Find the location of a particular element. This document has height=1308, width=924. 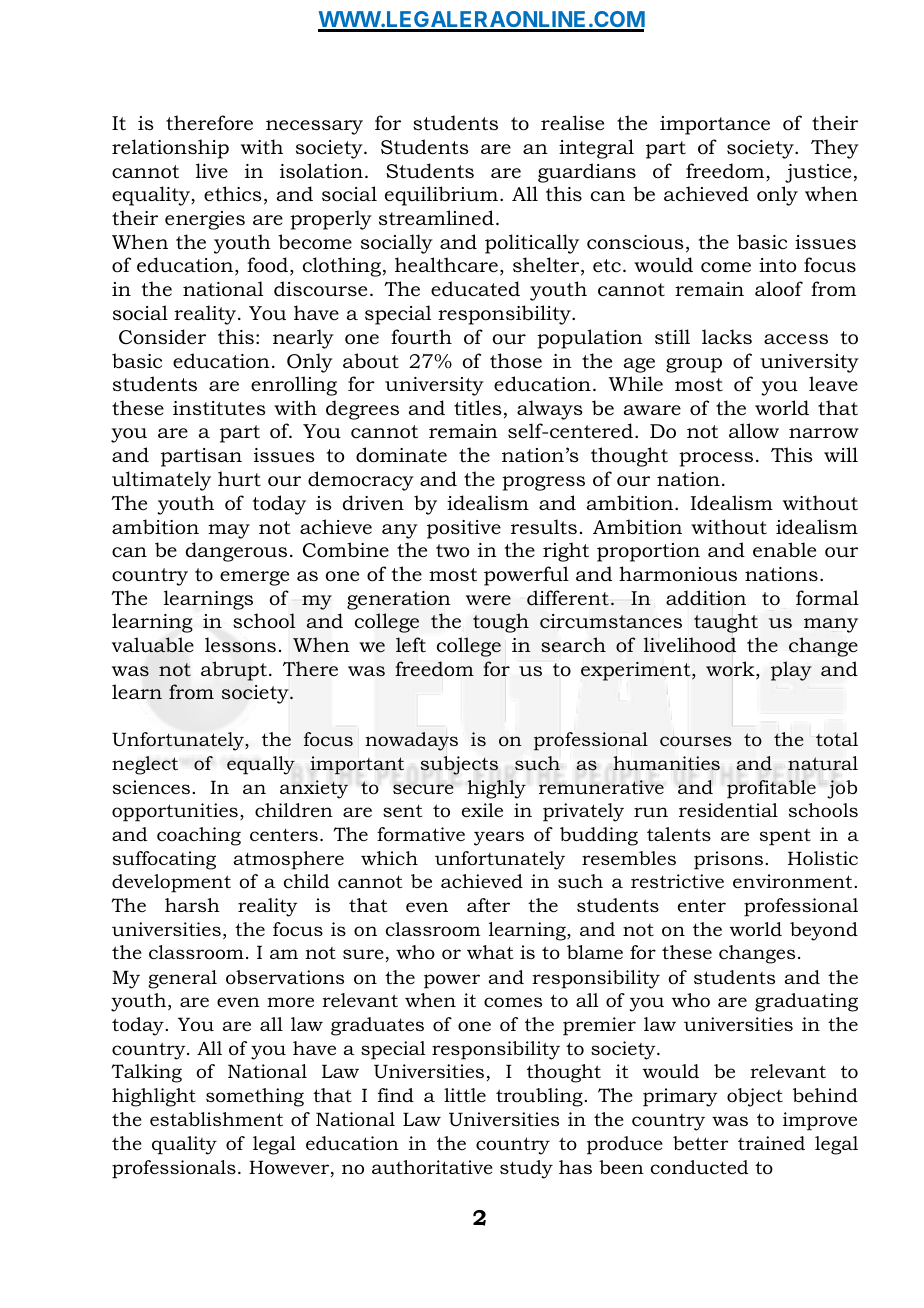

harsh is located at coordinates (192, 905).
